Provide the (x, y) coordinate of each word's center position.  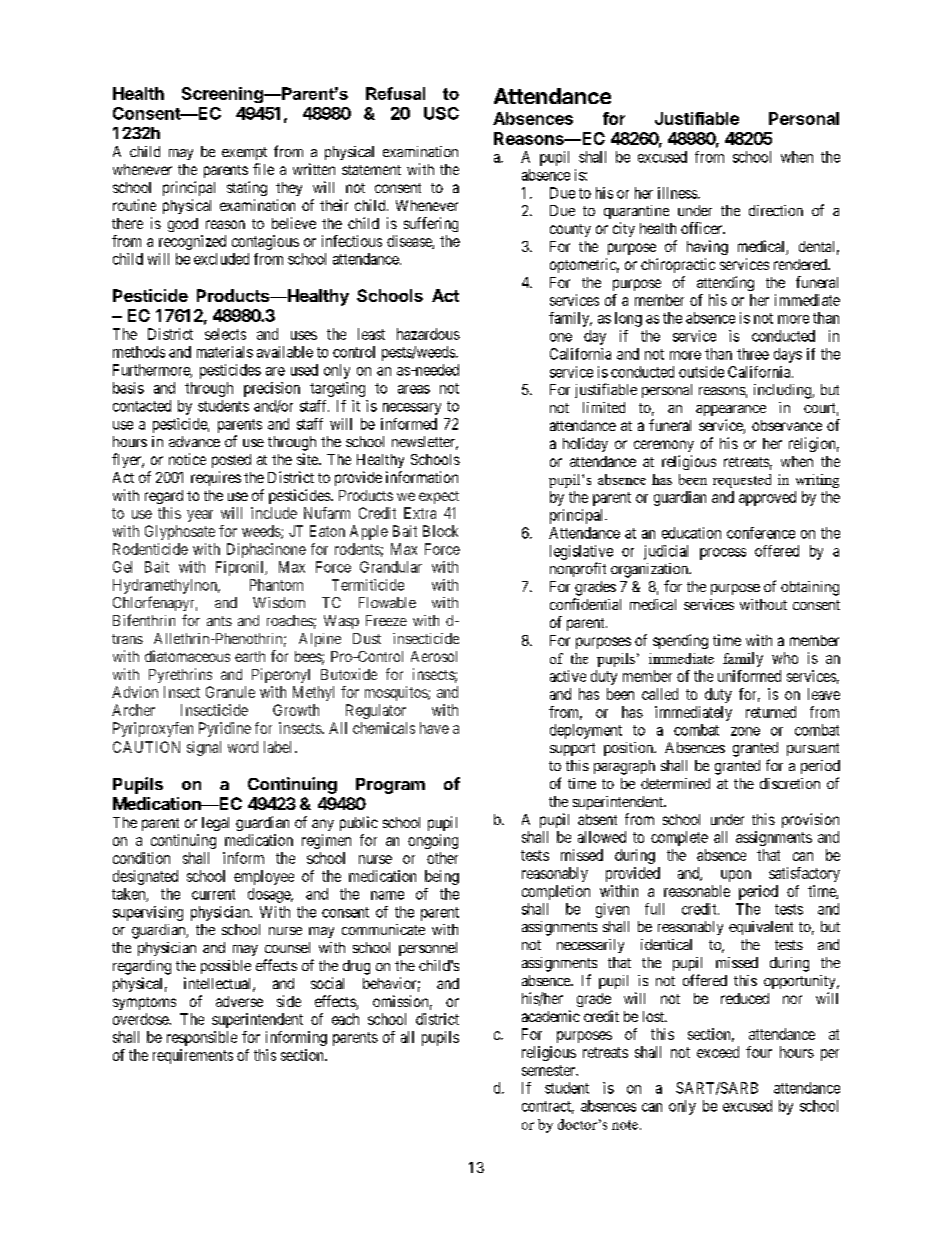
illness (678, 193)
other (442, 858)
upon (736, 876)
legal (215, 824)
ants (219, 621)
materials (225, 352)
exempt (244, 153)
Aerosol (434, 656)
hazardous (428, 334)
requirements (193, 1056)
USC (441, 113)
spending (680, 641)
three (753, 354)
